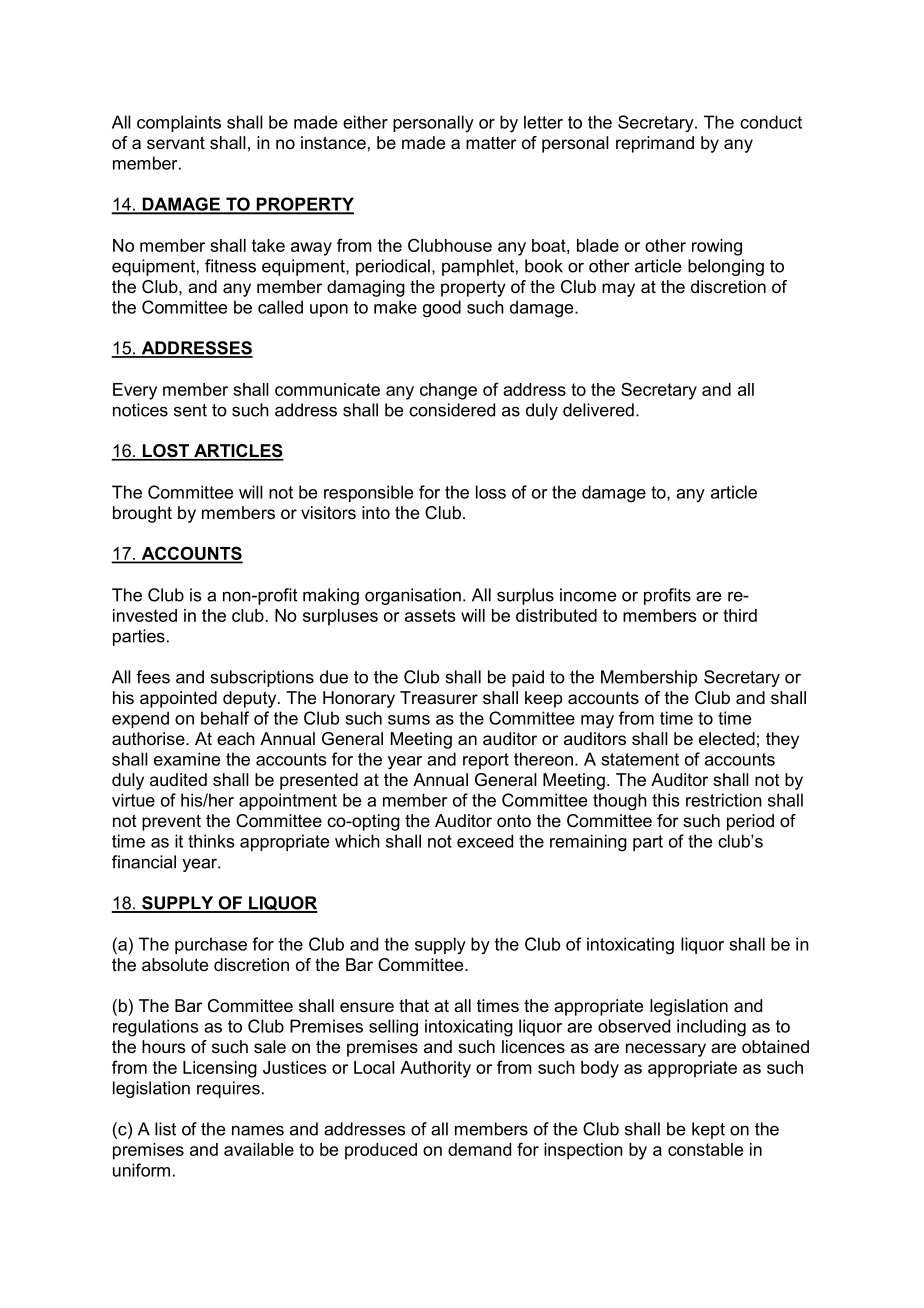 The height and width of the screenshot is (1308, 924). Describe the element at coordinates (211, 841) in the screenshot. I see `thinks` at that location.
